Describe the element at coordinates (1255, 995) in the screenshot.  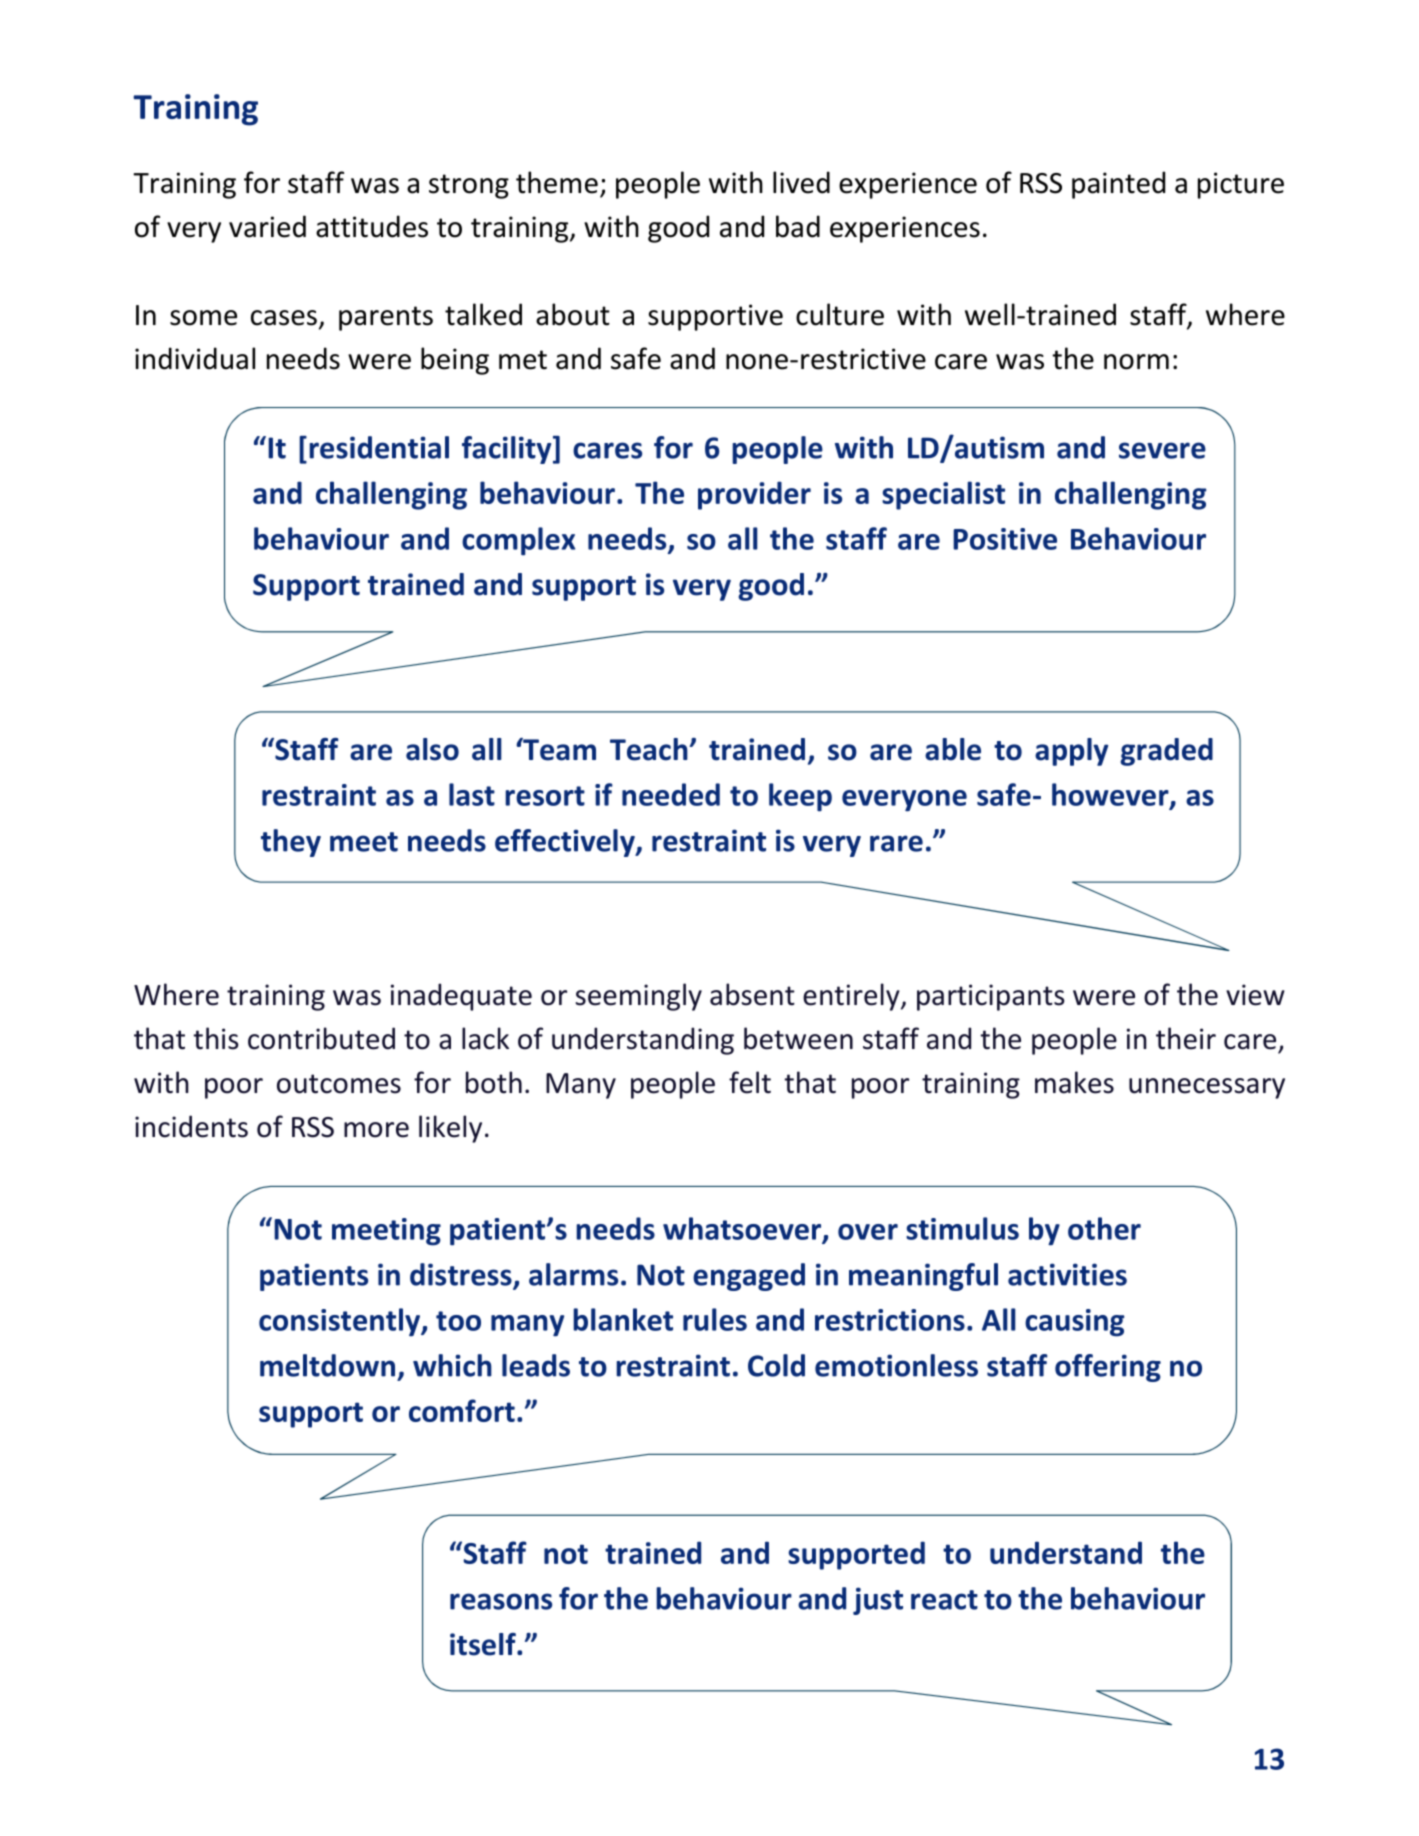
I see `view` at that location.
